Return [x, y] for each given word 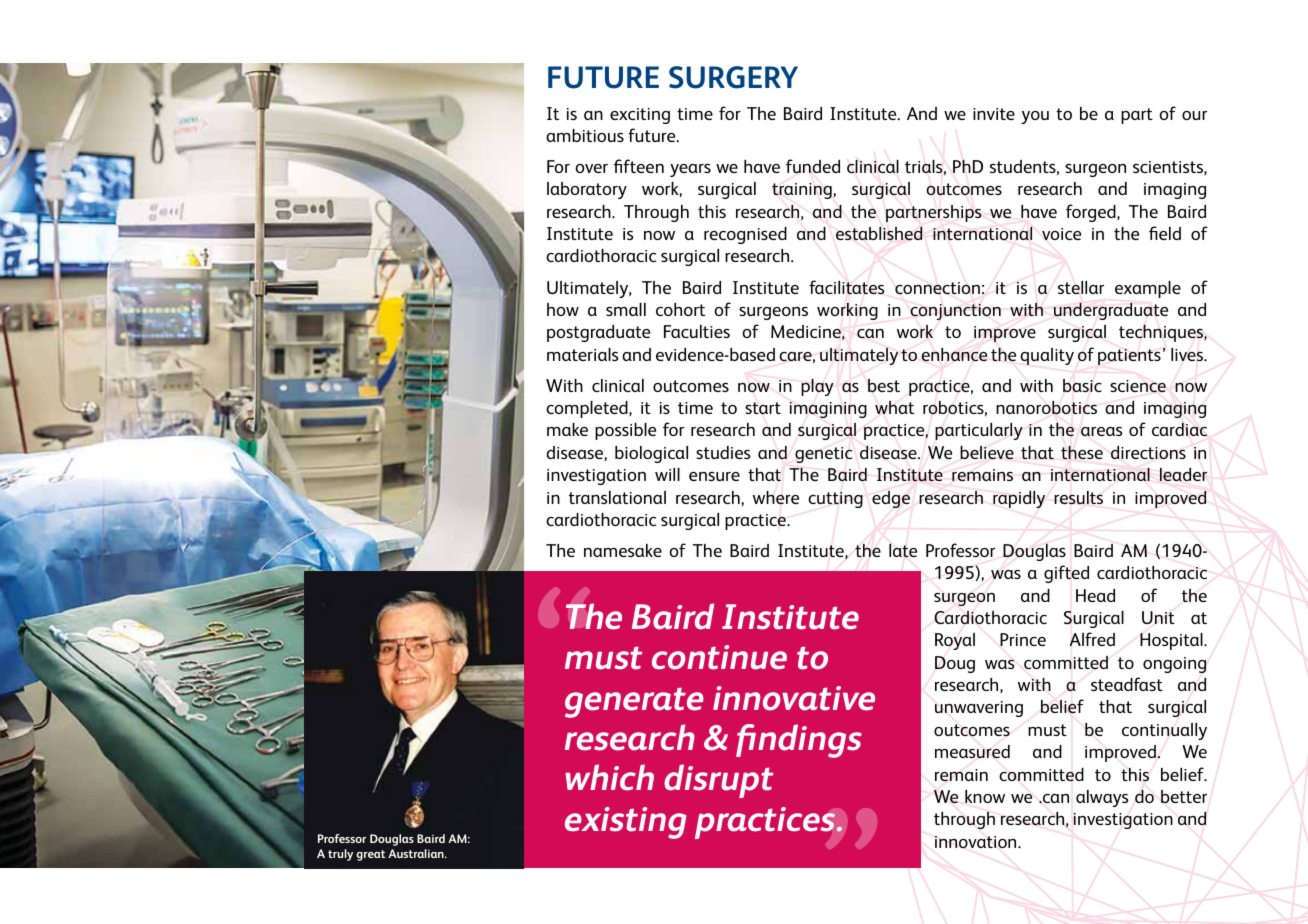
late [903, 550]
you [1035, 117]
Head [1095, 595]
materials [583, 354]
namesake [623, 550]
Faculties [697, 331]
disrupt [718, 781]
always [1102, 798]
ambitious [585, 135]
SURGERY [733, 77]
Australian [417, 853]
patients [1129, 357]
